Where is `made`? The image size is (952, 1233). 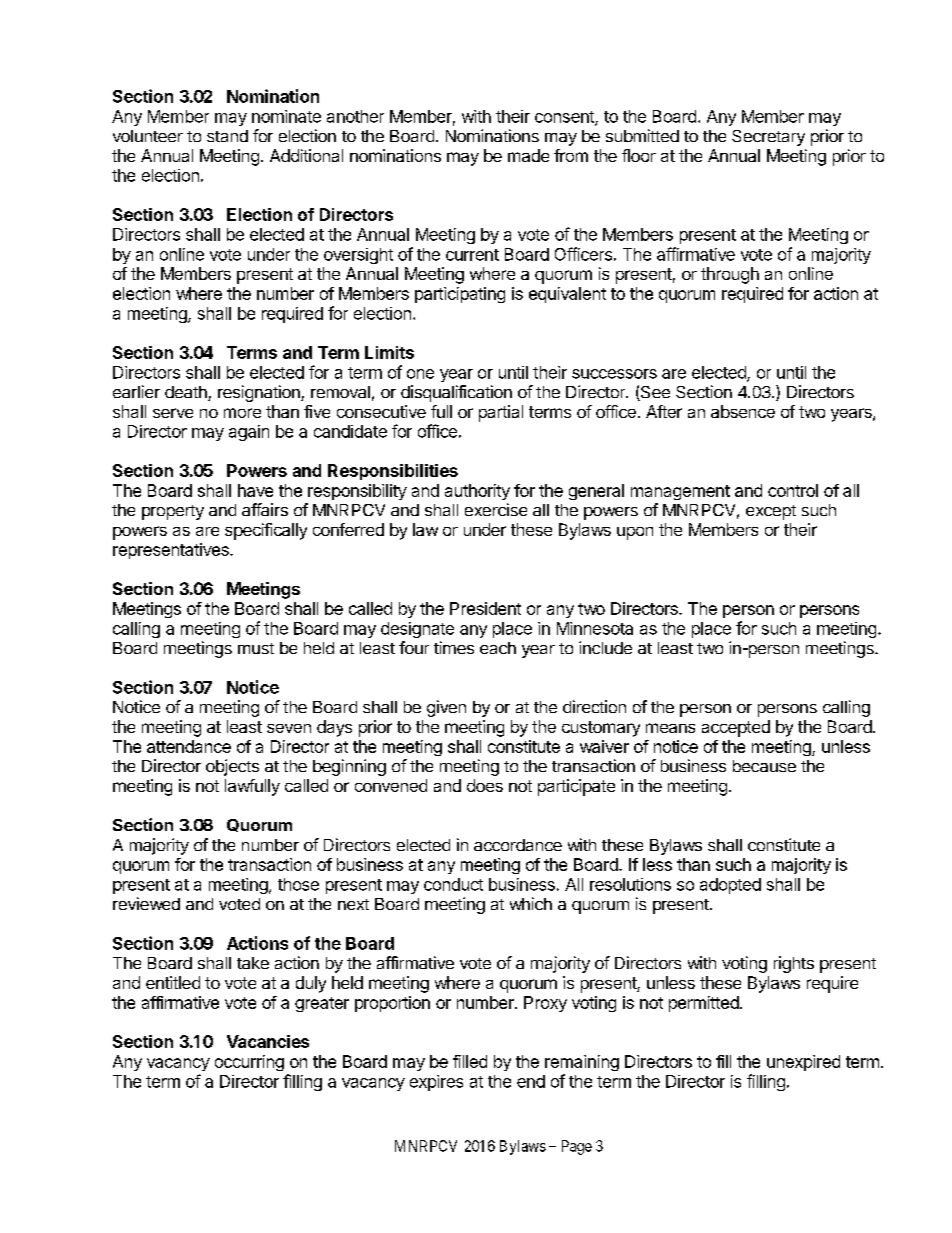
made is located at coordinates (528, 155).
